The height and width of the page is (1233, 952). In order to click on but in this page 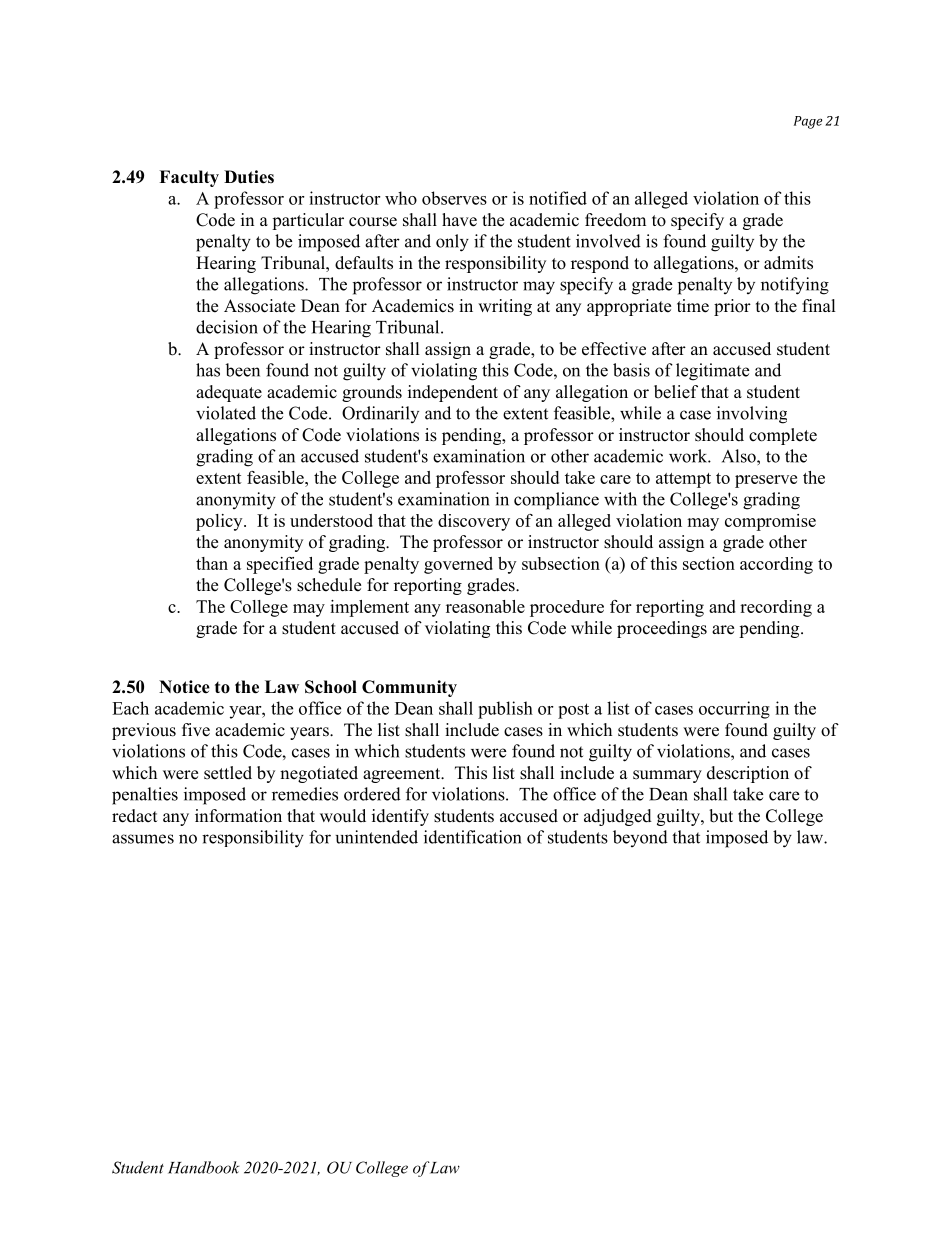, I will do `click(721, 816)`.
